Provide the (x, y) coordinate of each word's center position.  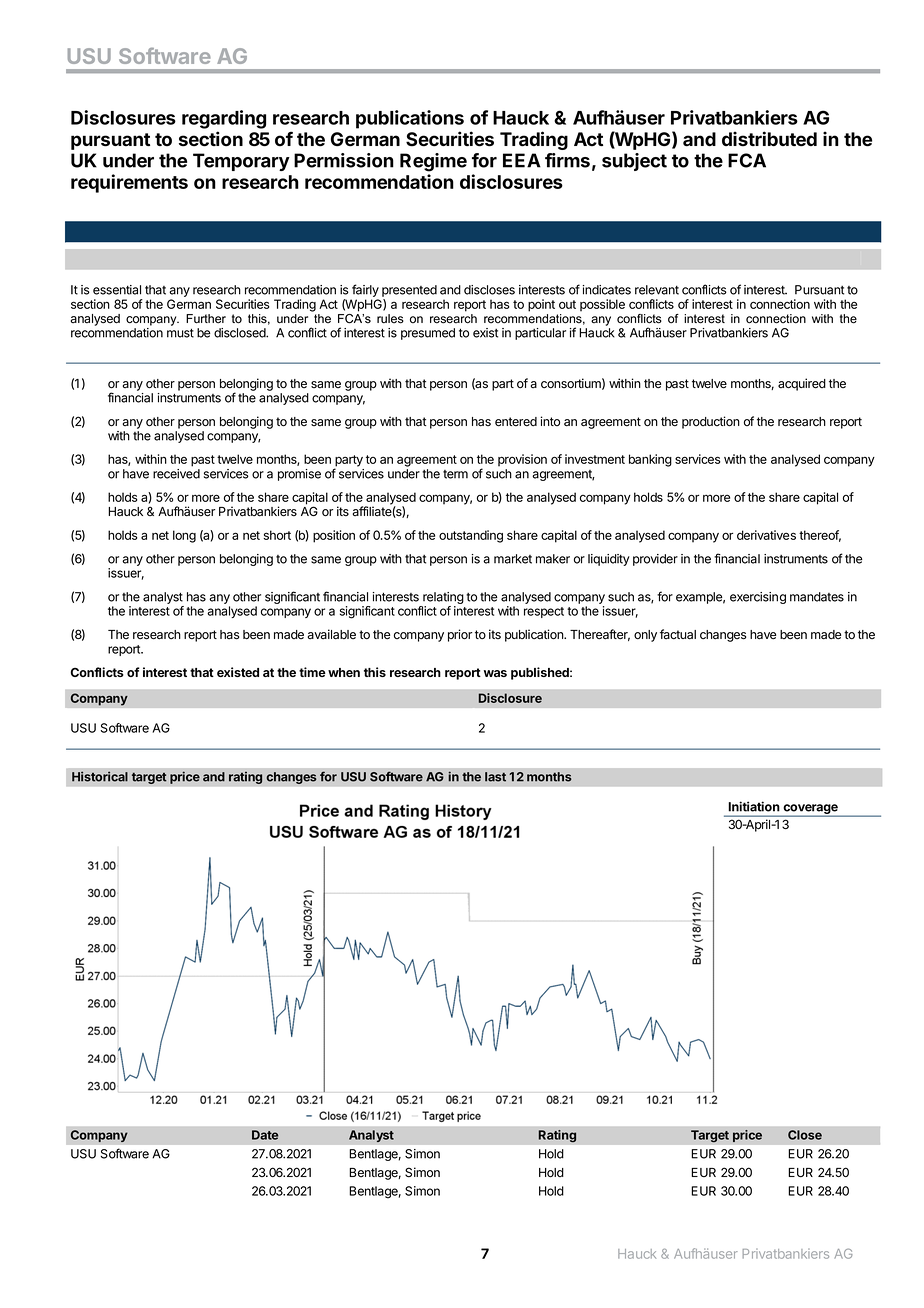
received (176, 474)
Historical (100, 776)
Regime (433, 162)
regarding (224, 119)
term (455, 474)
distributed (769, 139)
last (495, 777)
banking (650, 460)
